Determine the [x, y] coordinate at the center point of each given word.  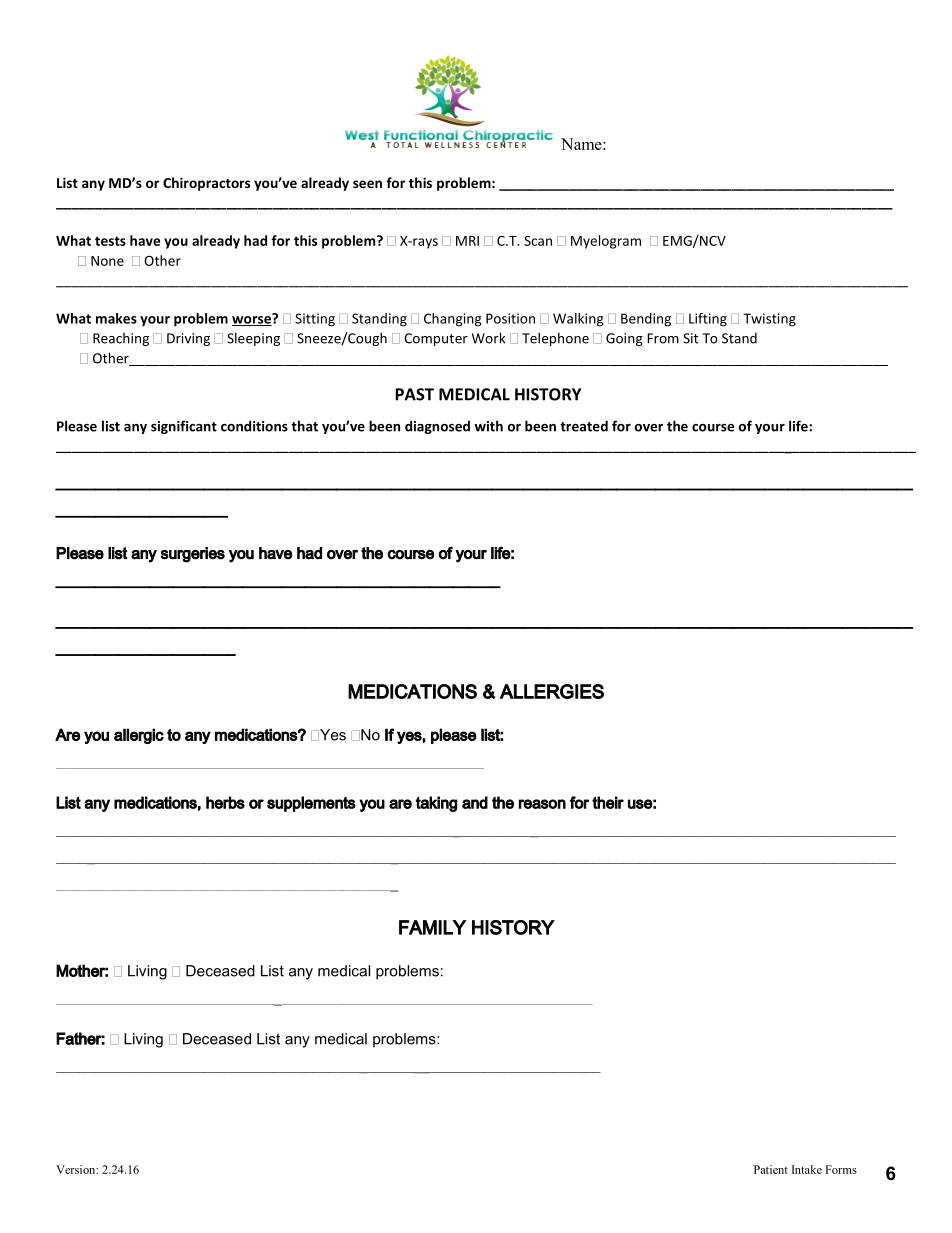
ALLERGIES [552, 691]
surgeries [193, 555]
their [608, 802]
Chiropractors [206, 184]
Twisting [769, 320]
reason [542, 804]
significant [184, 427]
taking [437, 804]
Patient [771, 1169]
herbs [225, 802]
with [489, 426]
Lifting [708, 320]
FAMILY [433, 927]
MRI [467, 241]
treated [584, 426]
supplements [311, 804]
